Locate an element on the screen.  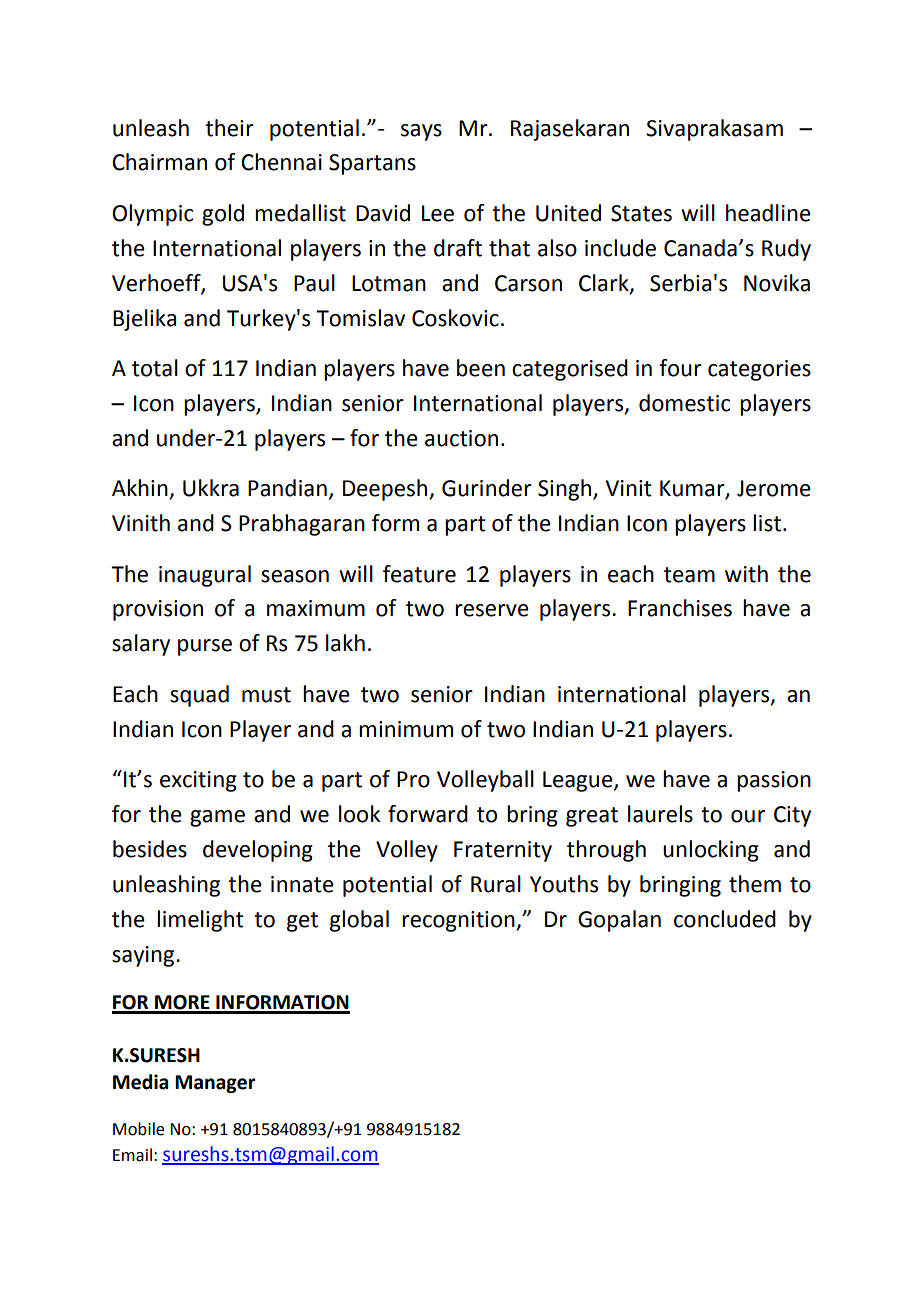
their is located at coordinates (229, 128).
